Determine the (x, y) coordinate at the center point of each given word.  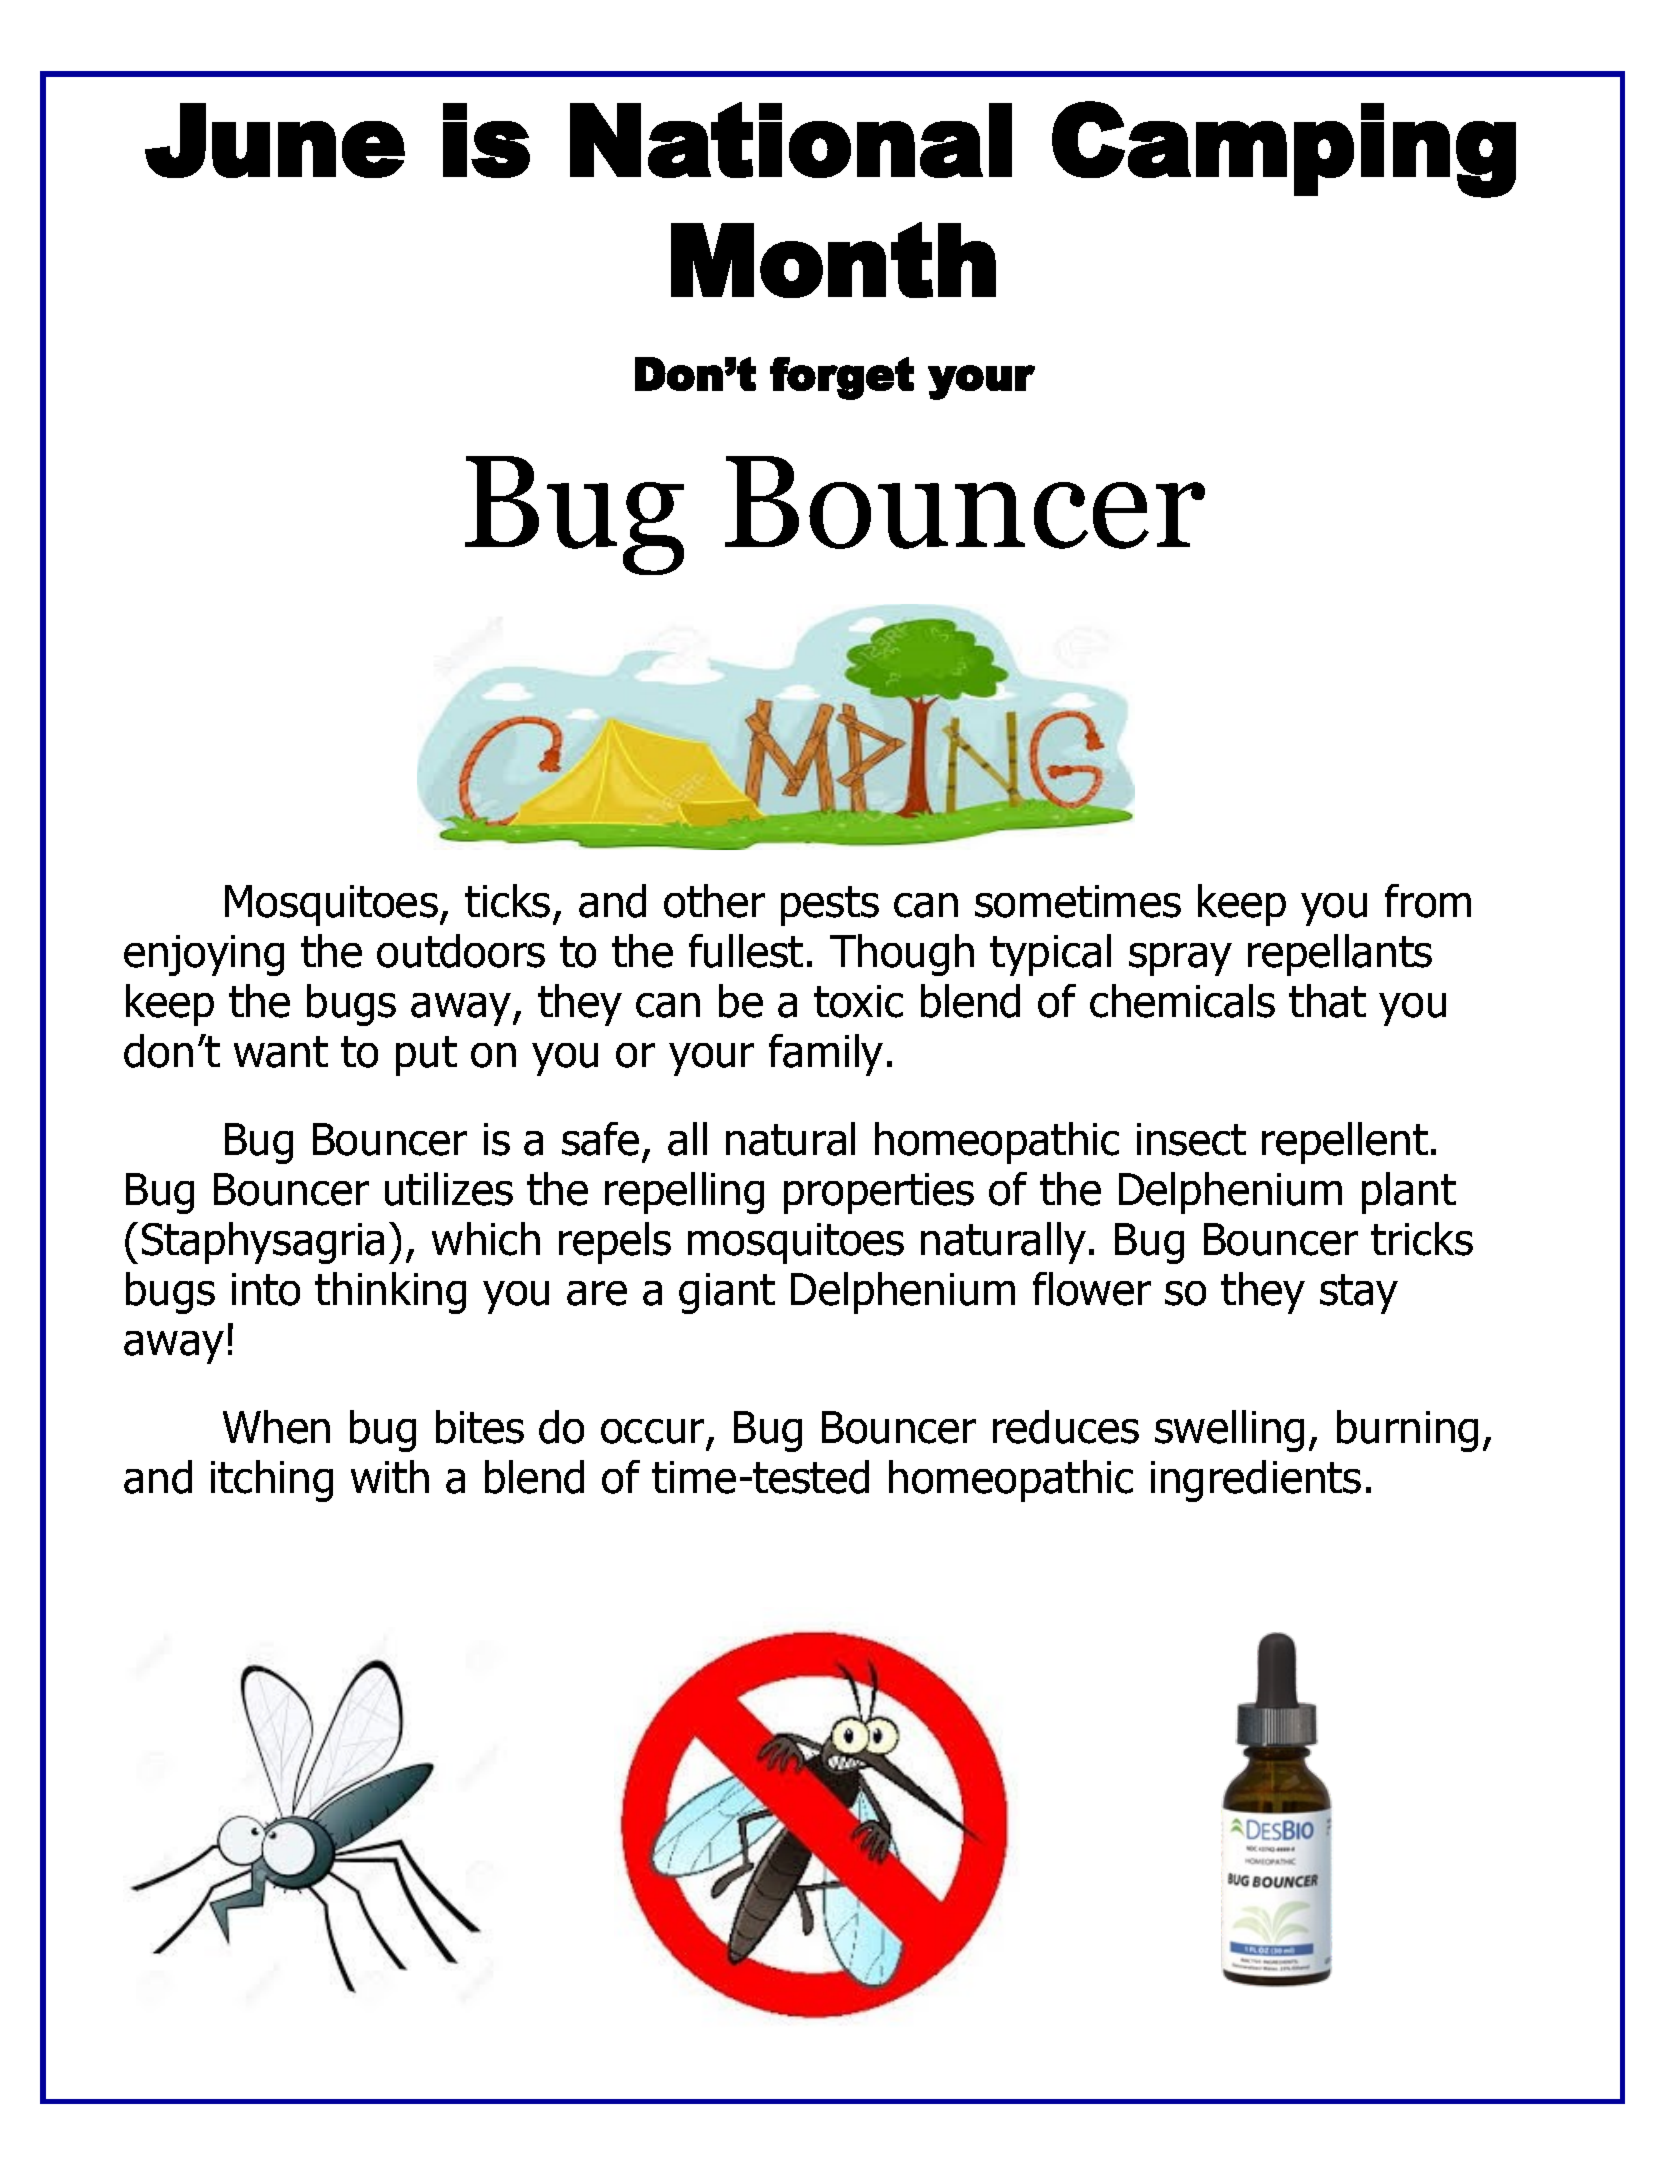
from (1428, 901)
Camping (1284, 149)
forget (842, 378)
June (275, 140)
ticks (507, 901)
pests (830, 906)
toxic (858, 1001)
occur (652, 1431)
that (1327, 1001)
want (281, 1052)
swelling (1229, 1431)
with (390, 1476)
